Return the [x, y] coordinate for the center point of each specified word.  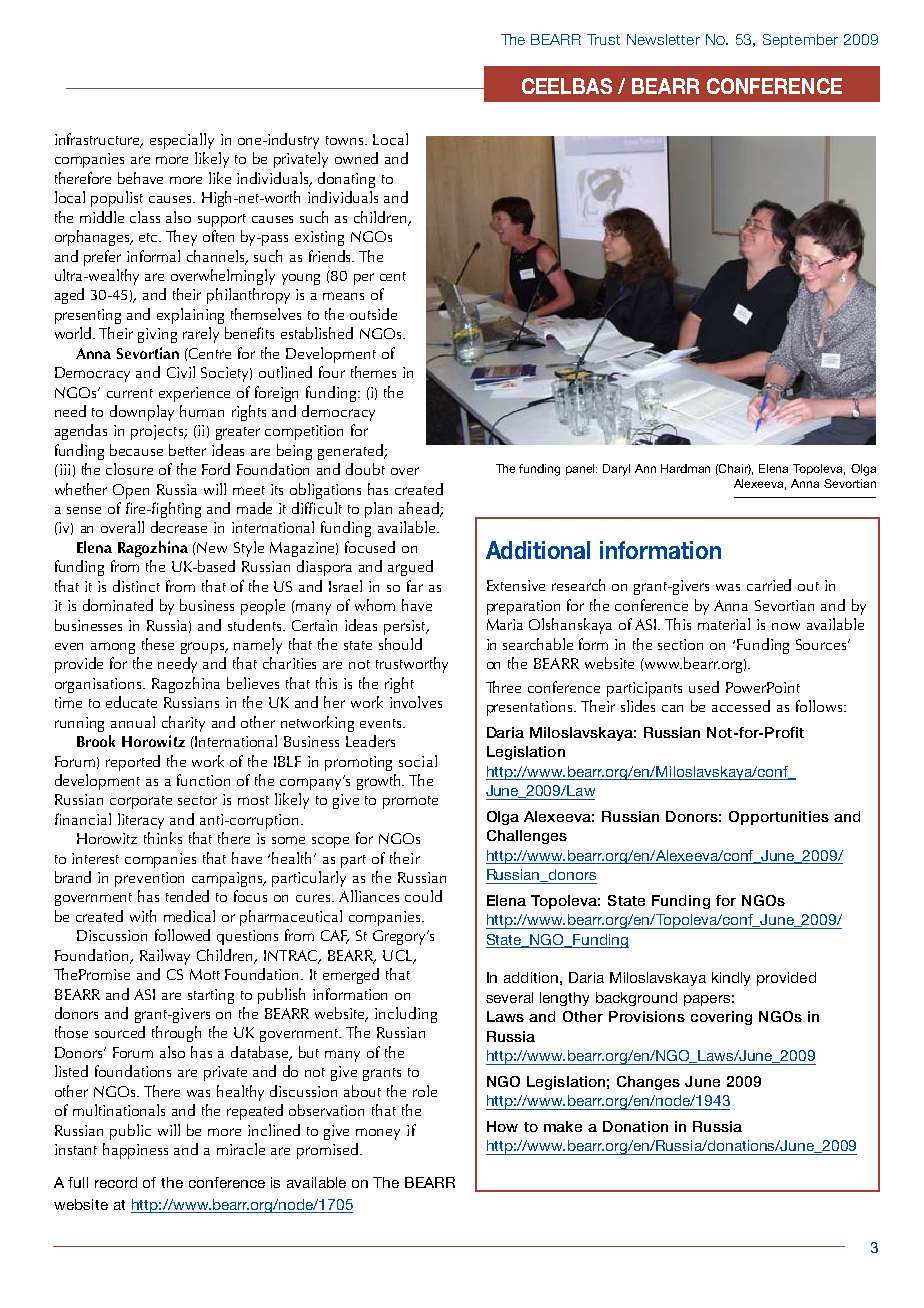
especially [182, 141]
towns [346, 140]
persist [406, 627]
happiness [135, 1151]
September [800, 41]
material [724, 624]
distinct [136, 586]
